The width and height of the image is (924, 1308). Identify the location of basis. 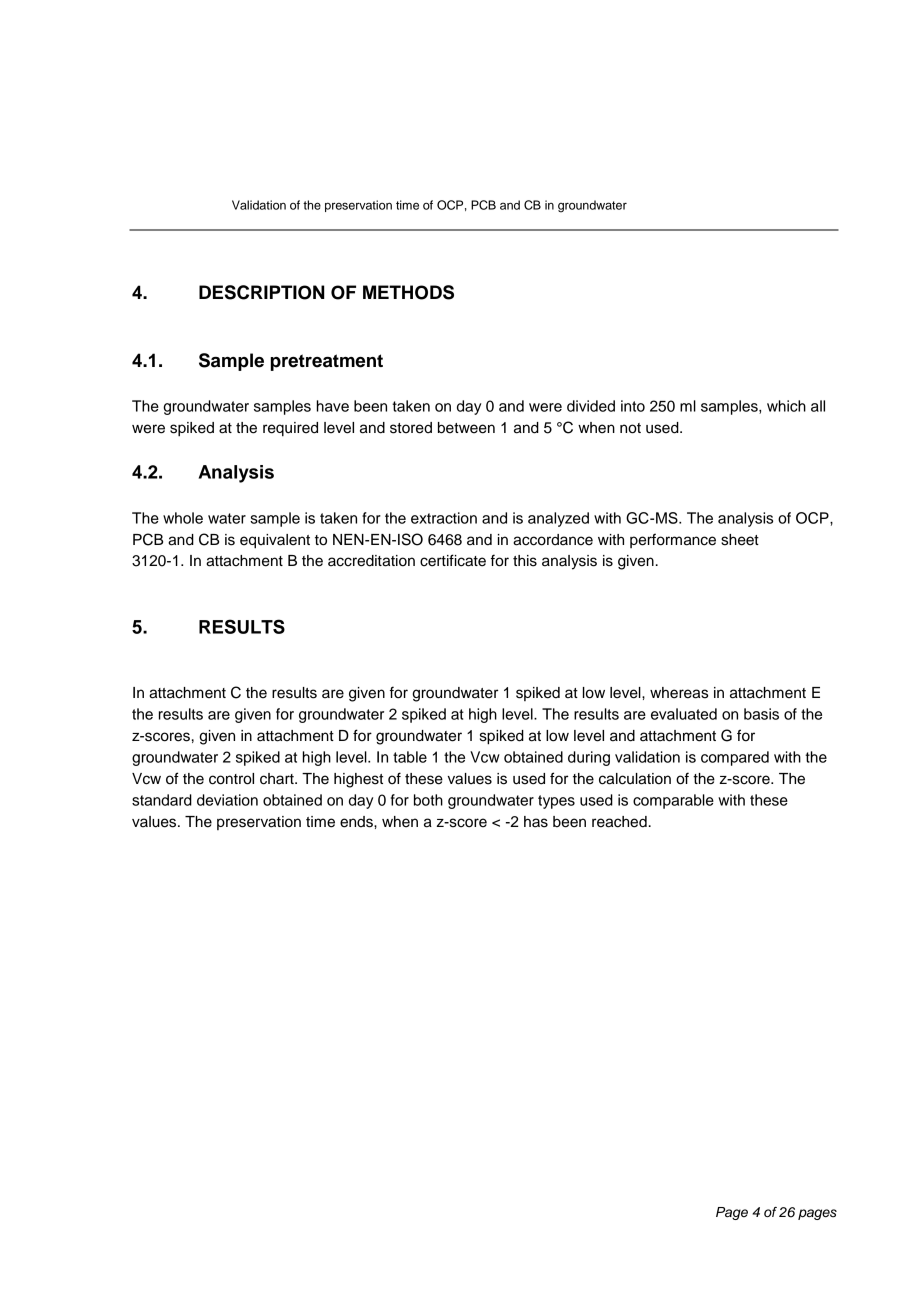
(761, 714).
